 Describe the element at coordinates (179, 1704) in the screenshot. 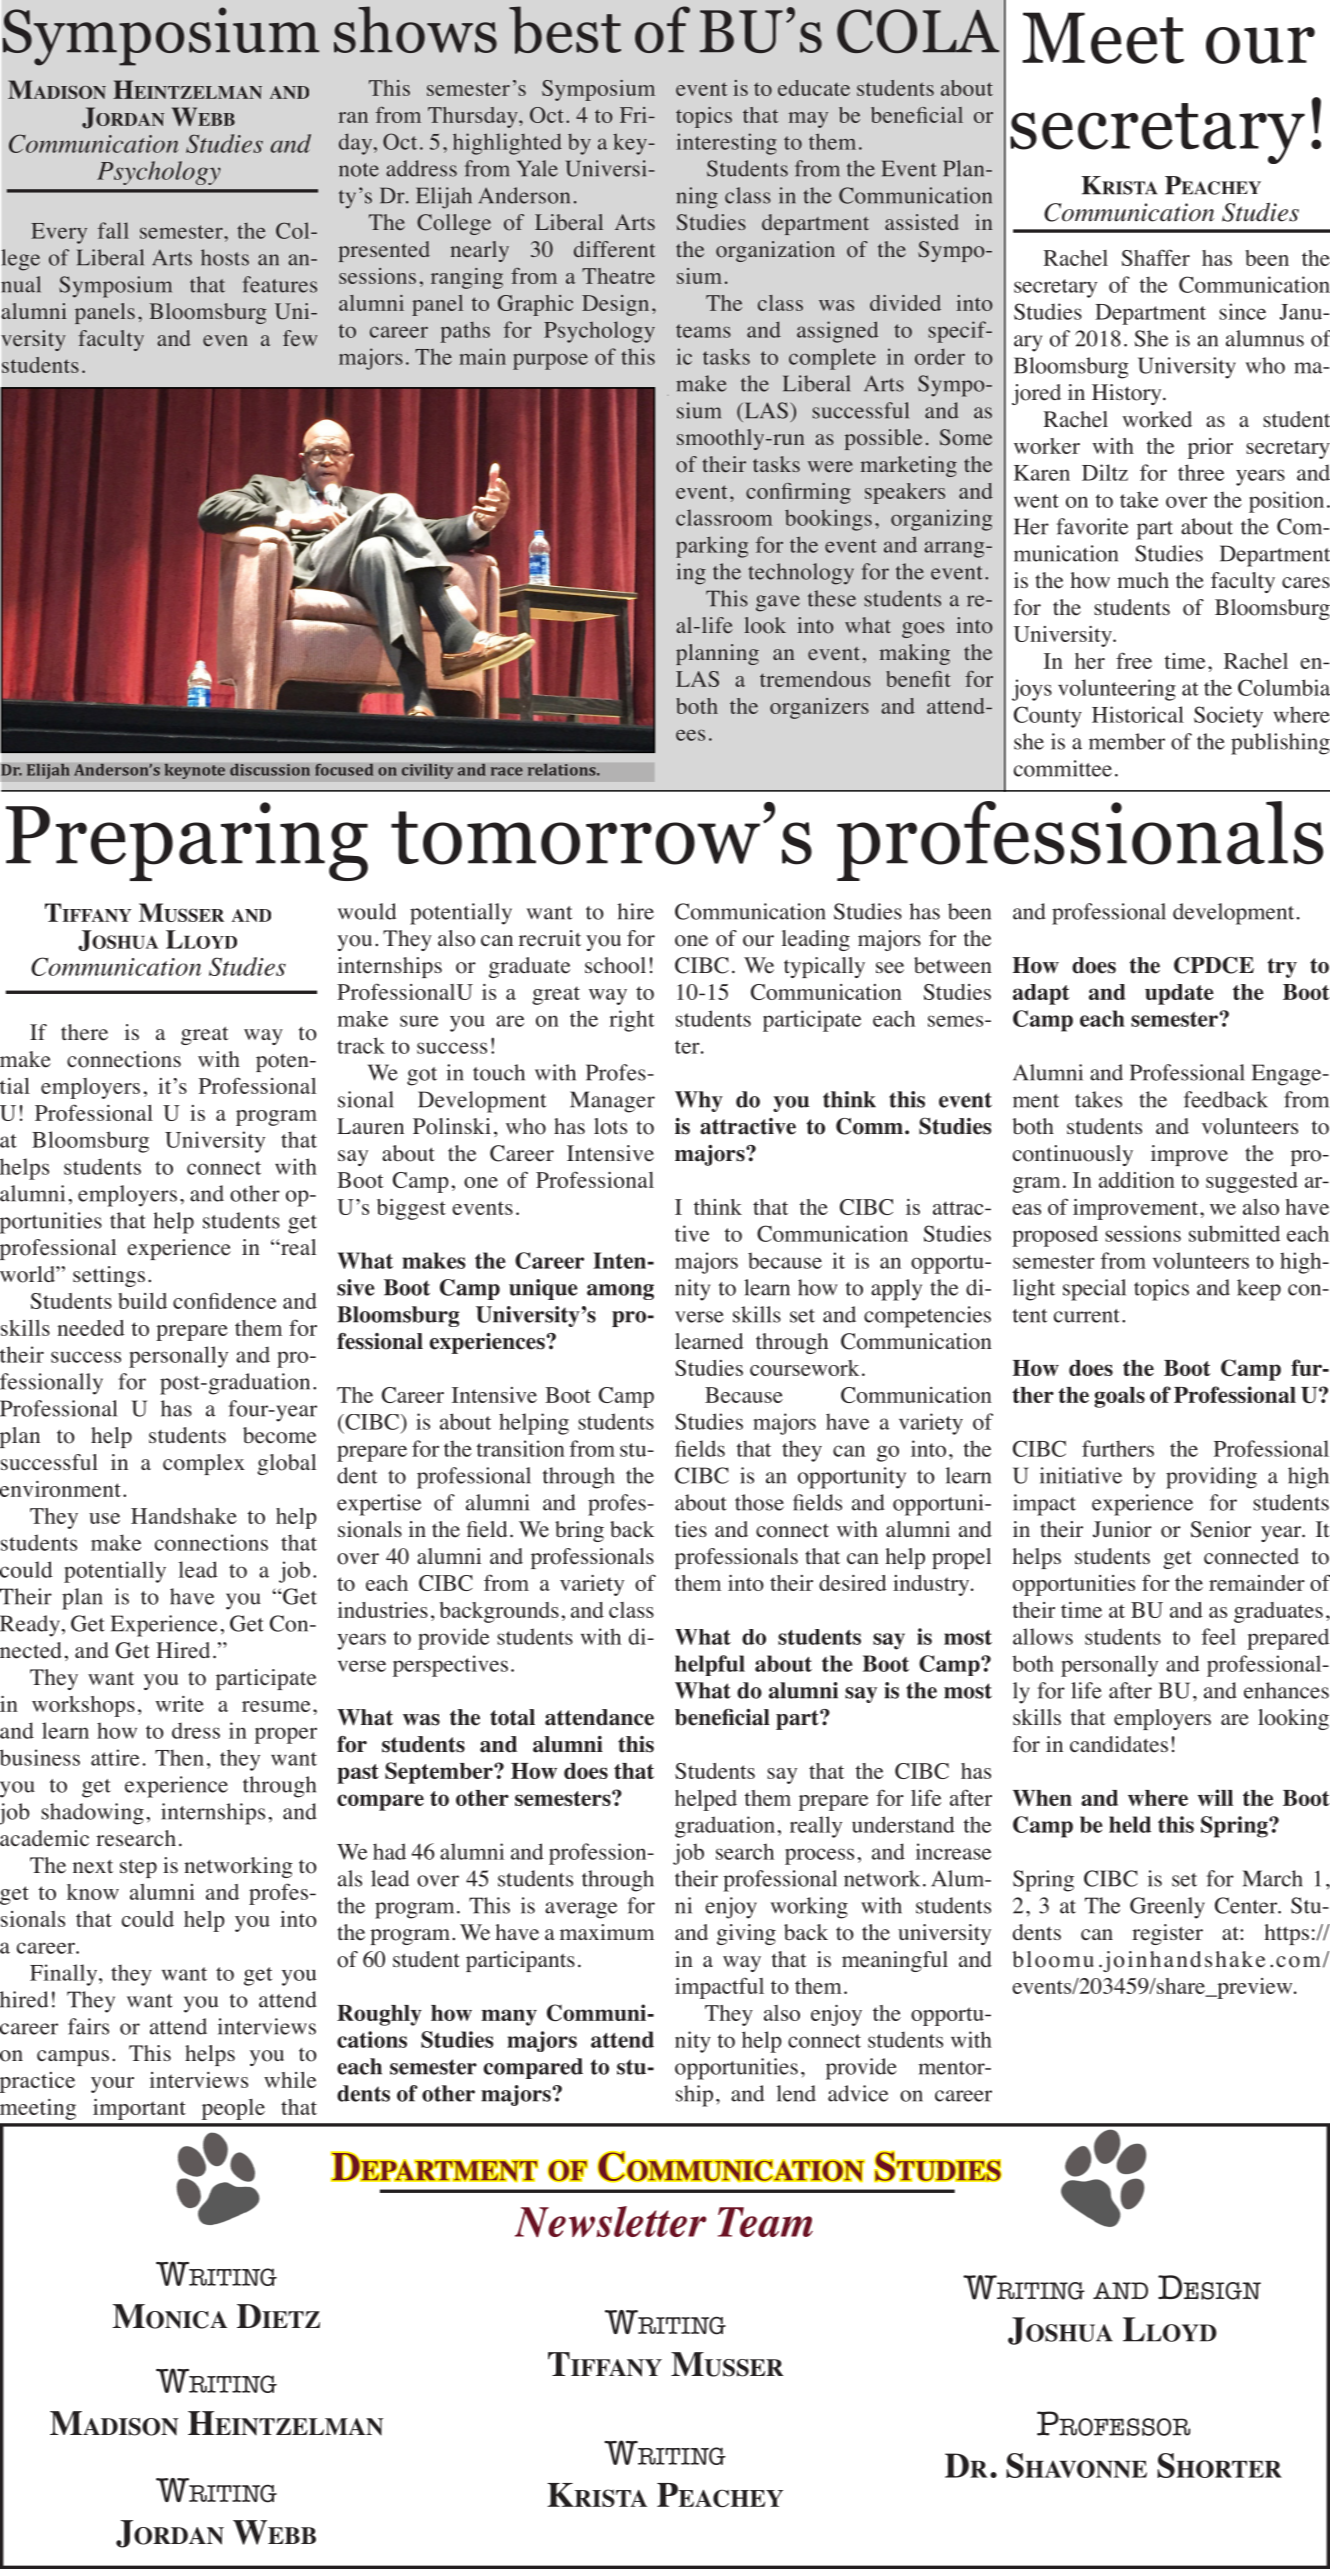

I see `write` at that location.
